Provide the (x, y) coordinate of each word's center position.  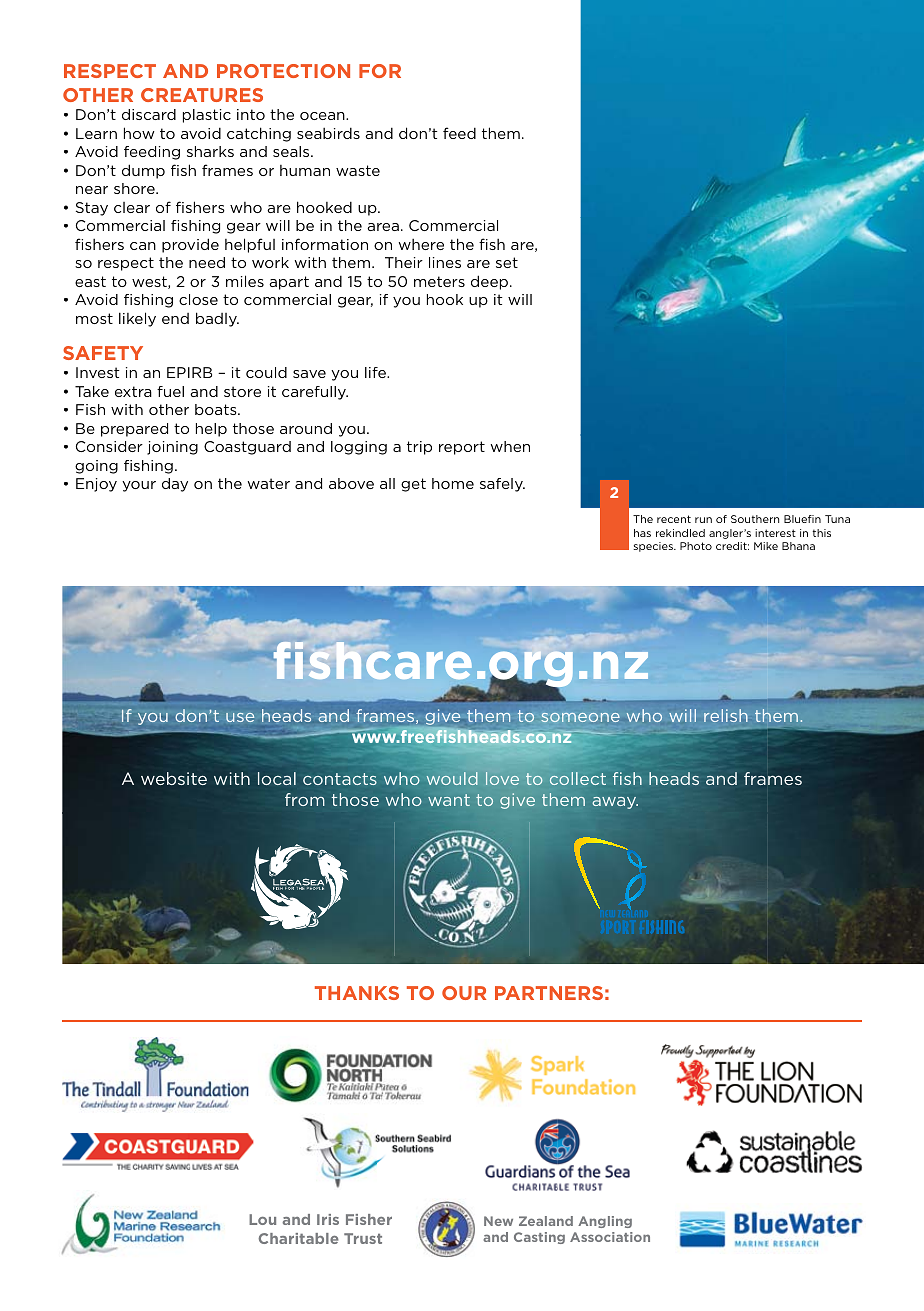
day (175, 485)
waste (358, 170)
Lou (262, 1219)
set (507, 262)
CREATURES (202, 95)
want (449, 800)
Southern (755, 519)
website (174, 778)
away (615, 803)
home (453, 483)
